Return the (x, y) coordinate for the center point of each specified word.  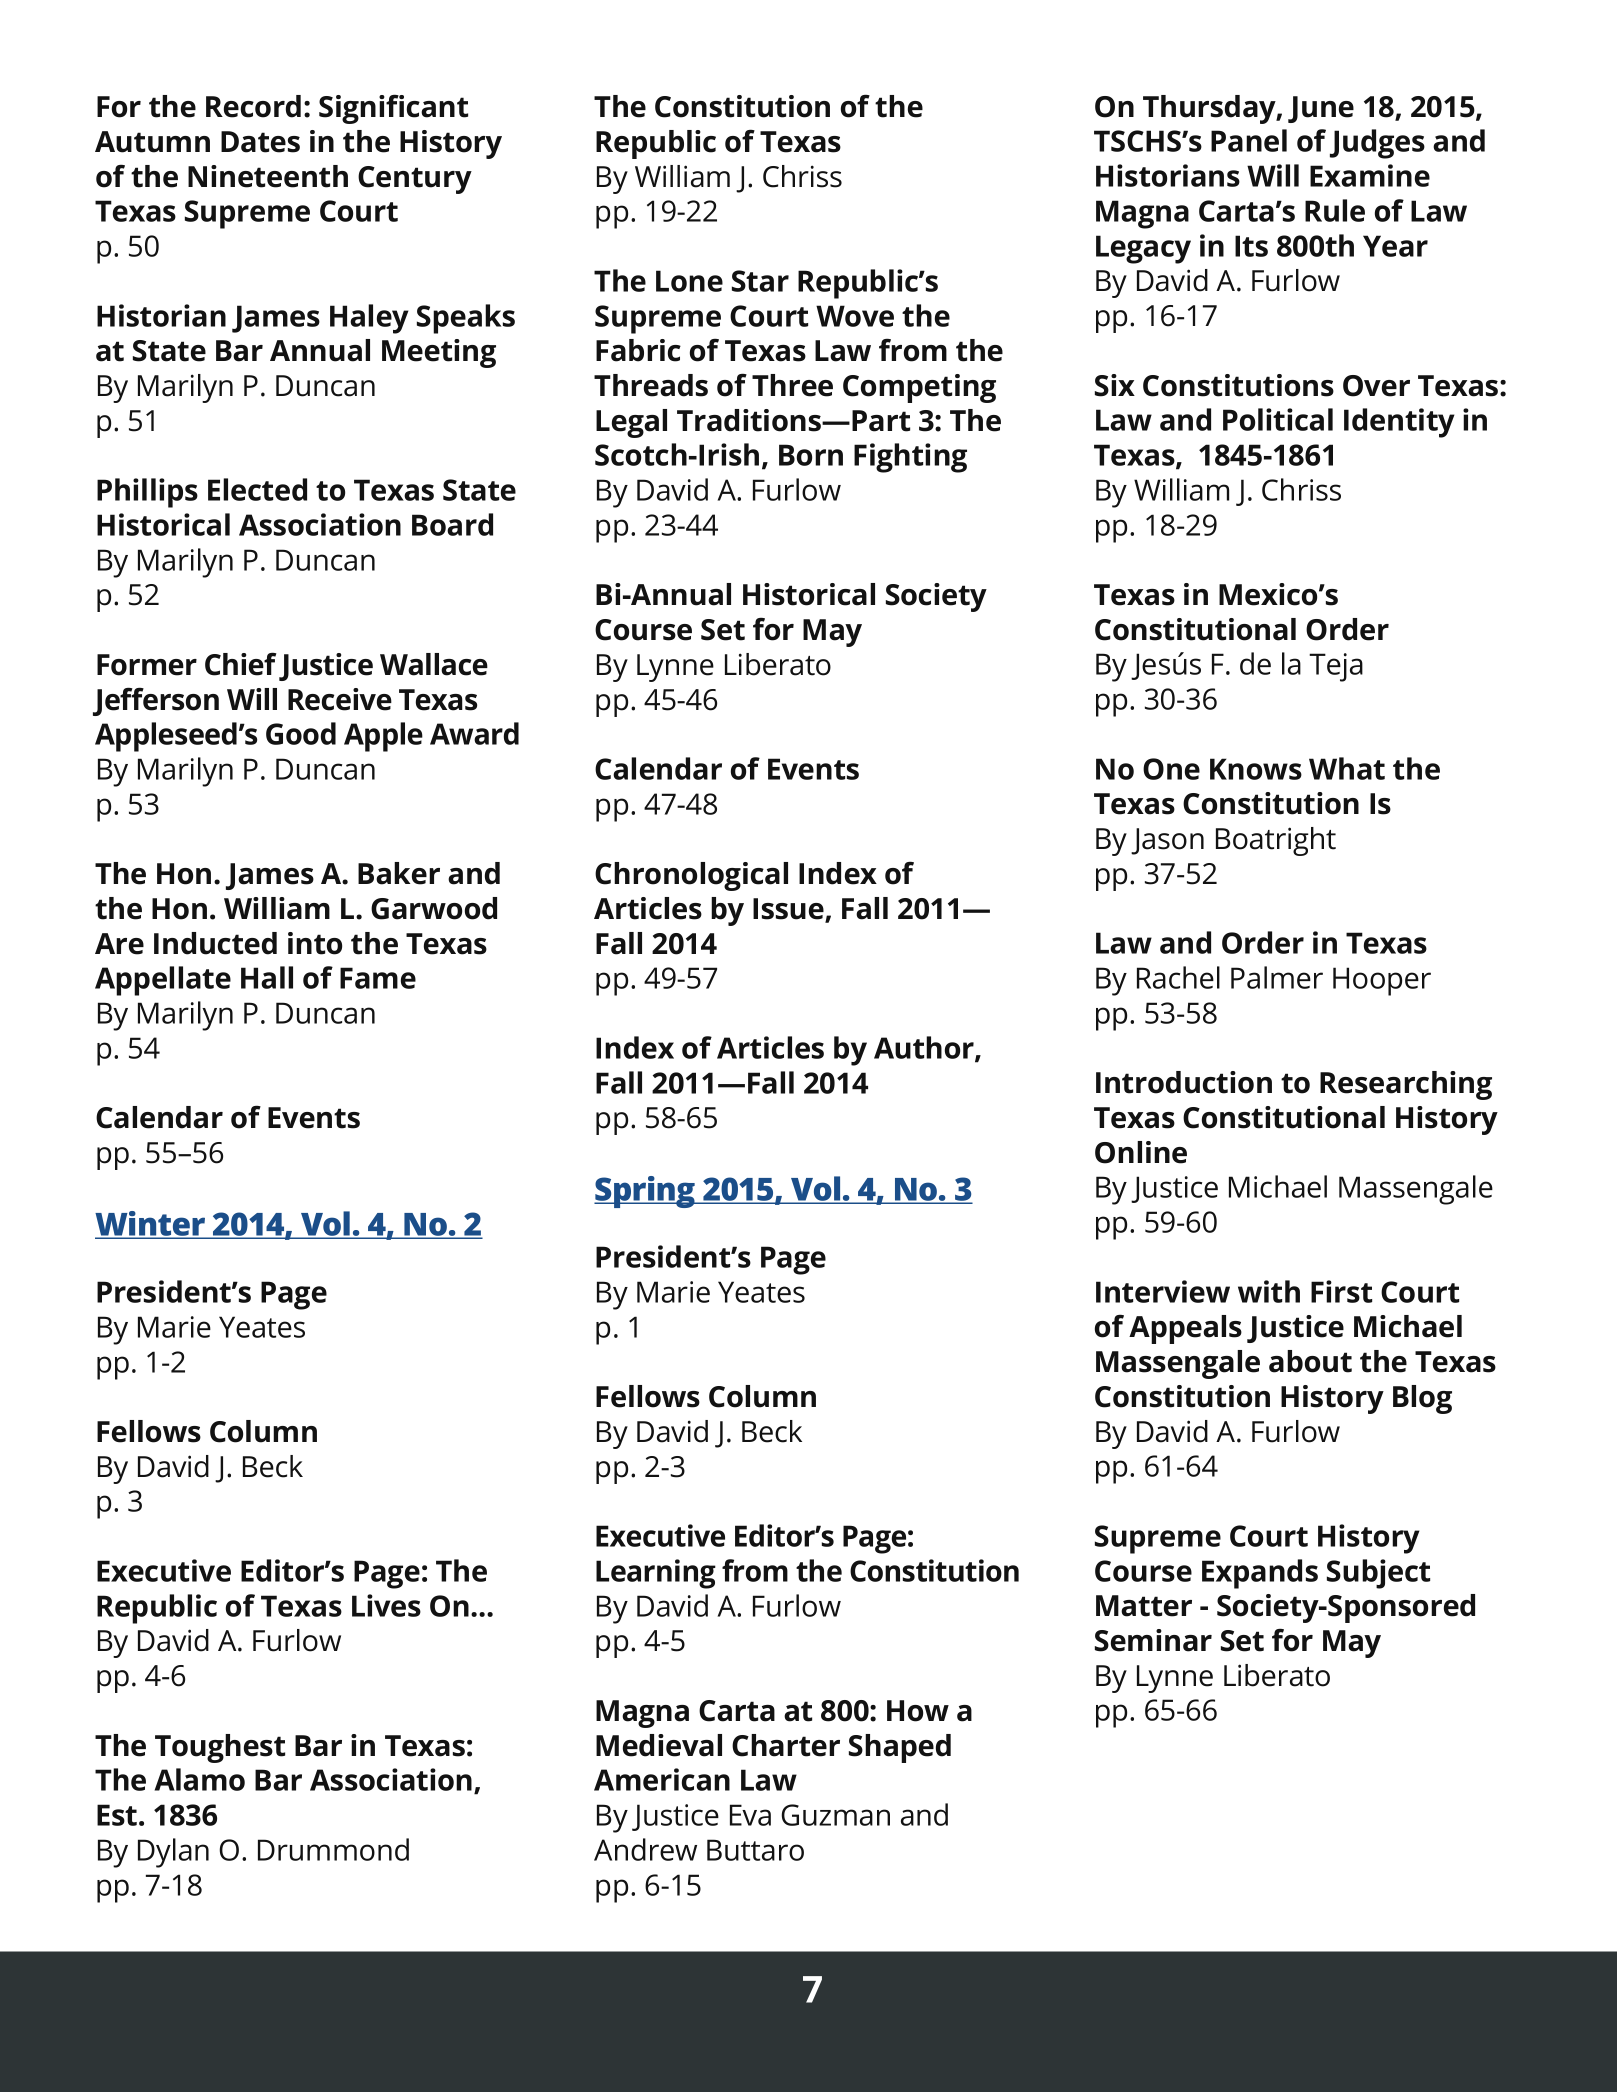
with (1269, 1291)
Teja (1336, 667)
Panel (1249, 140)
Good (301, 733)
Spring (646, 1192)
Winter (151, 1224)
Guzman (835, 1815)
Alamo (199, 1779)
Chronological (691, 876)
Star (760, 281)
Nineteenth (268, 176)
